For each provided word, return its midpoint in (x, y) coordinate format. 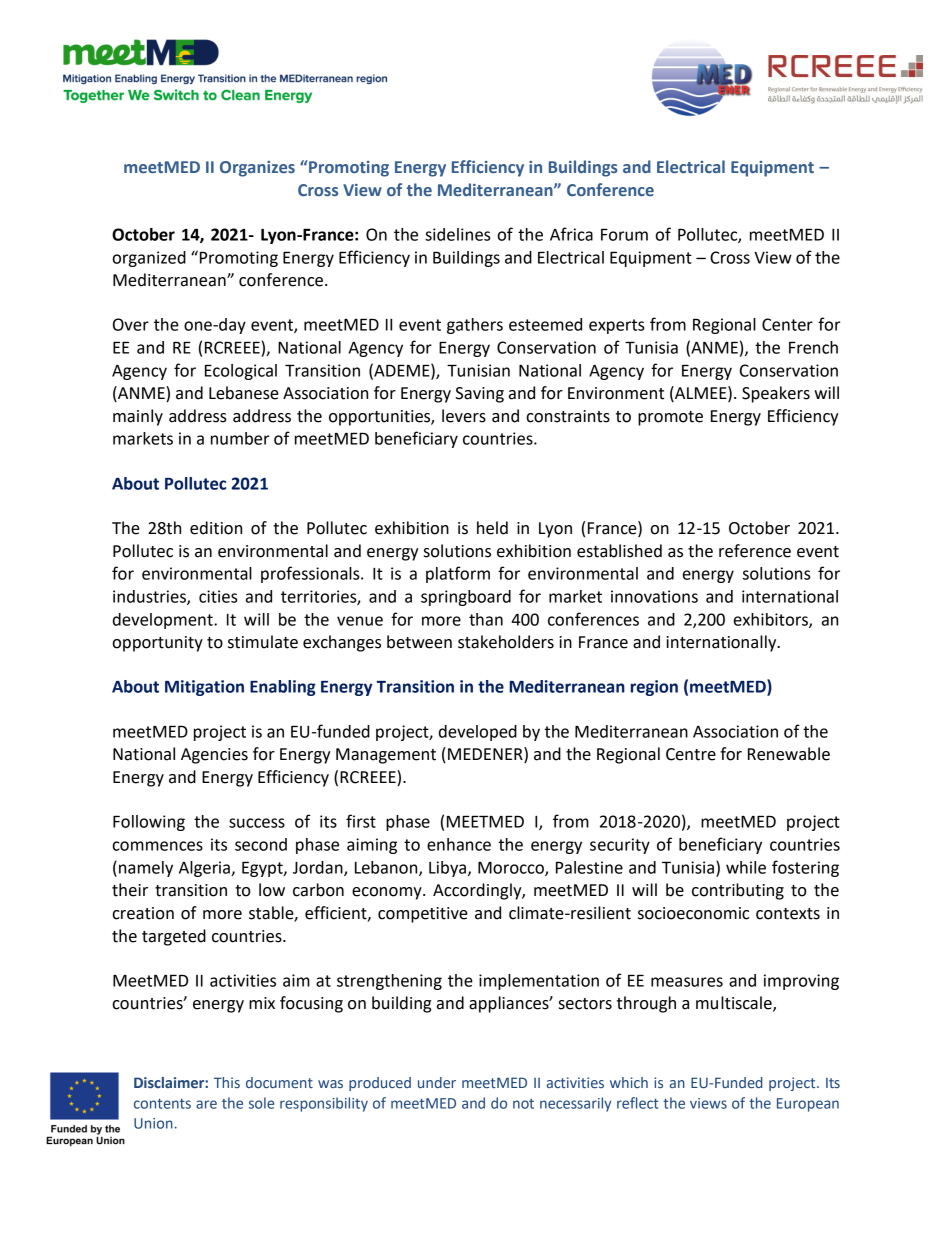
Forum (624, 234)
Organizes (257, 169)
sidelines (458, 234)
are (206, 1104)
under (437, 1082)
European (808, 1105)
